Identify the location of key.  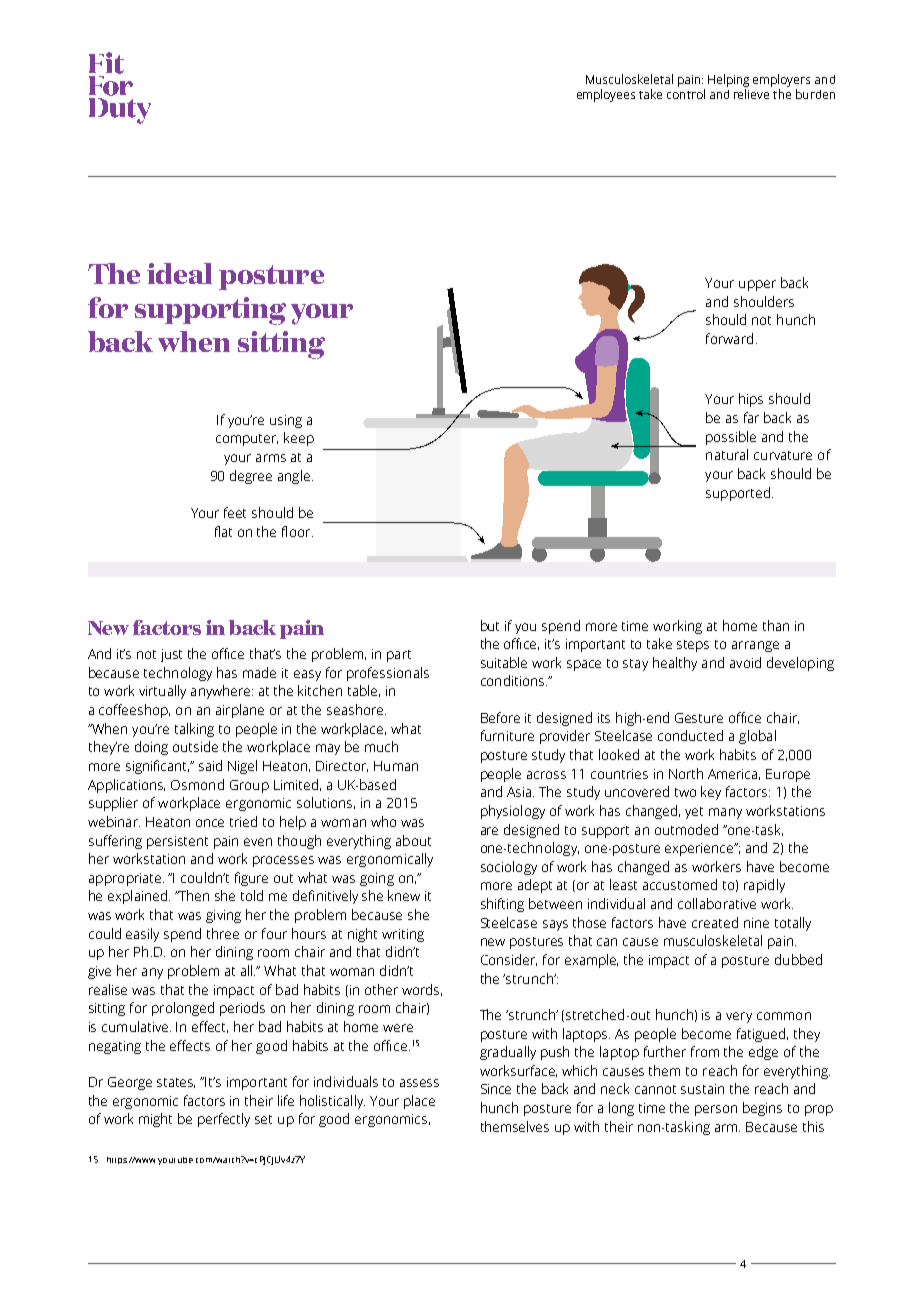
(711, 793).
